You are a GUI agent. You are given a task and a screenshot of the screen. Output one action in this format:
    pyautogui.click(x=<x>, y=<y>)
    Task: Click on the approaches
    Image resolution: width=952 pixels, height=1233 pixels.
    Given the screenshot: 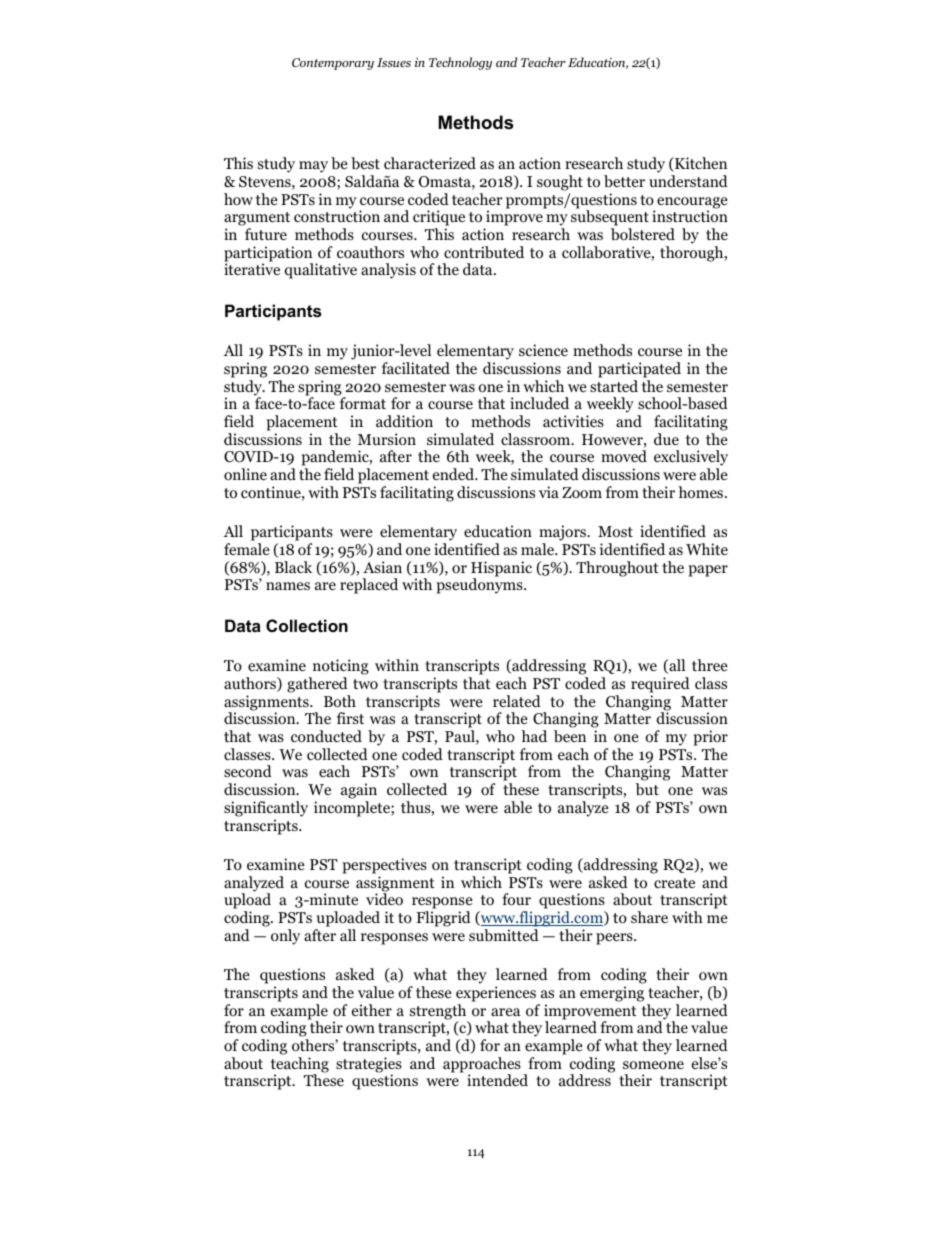 What is the action you would take?
    pyautogui.click(x=482, y=1066)
